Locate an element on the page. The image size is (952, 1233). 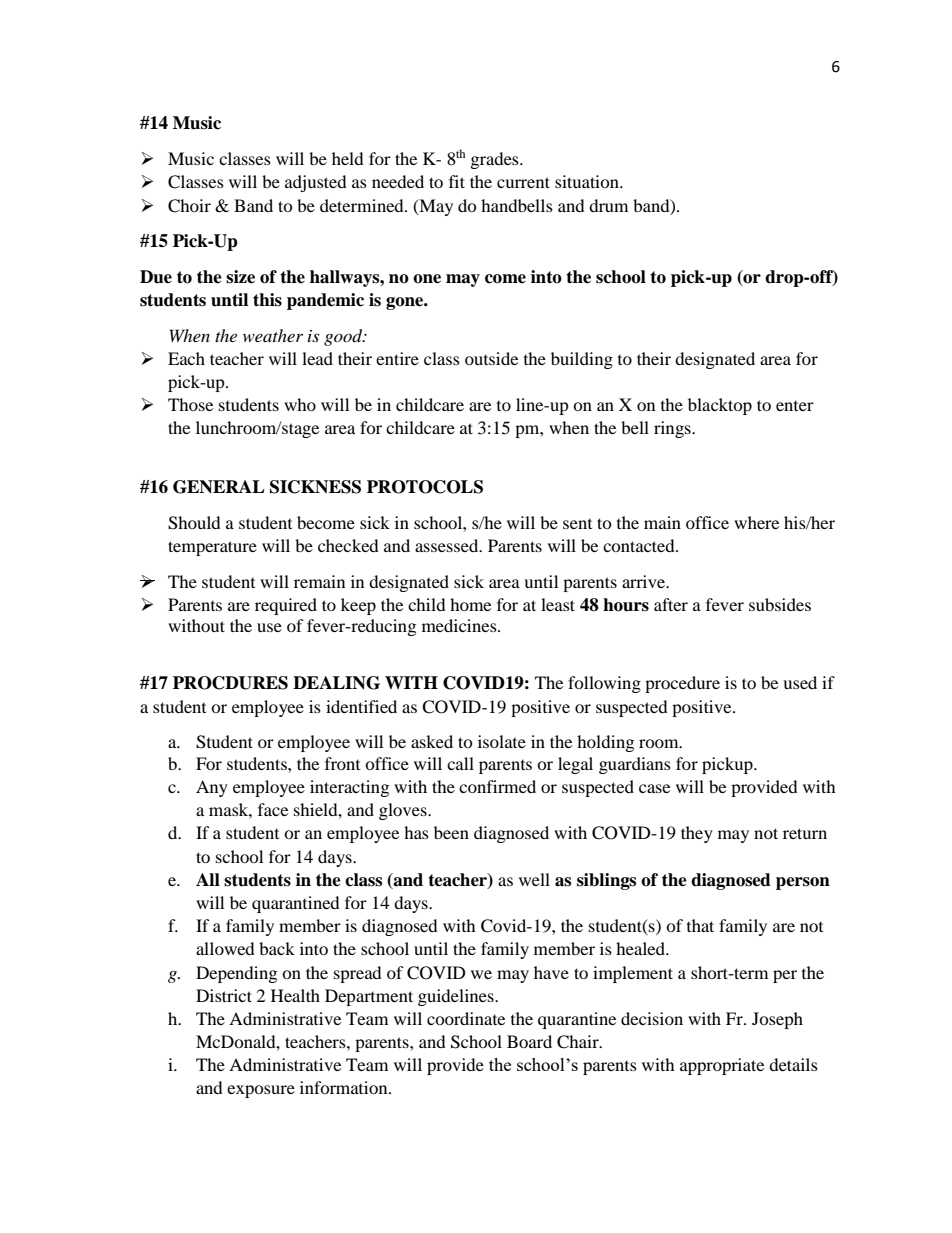
Choir is located at coordinates (189, 206).
